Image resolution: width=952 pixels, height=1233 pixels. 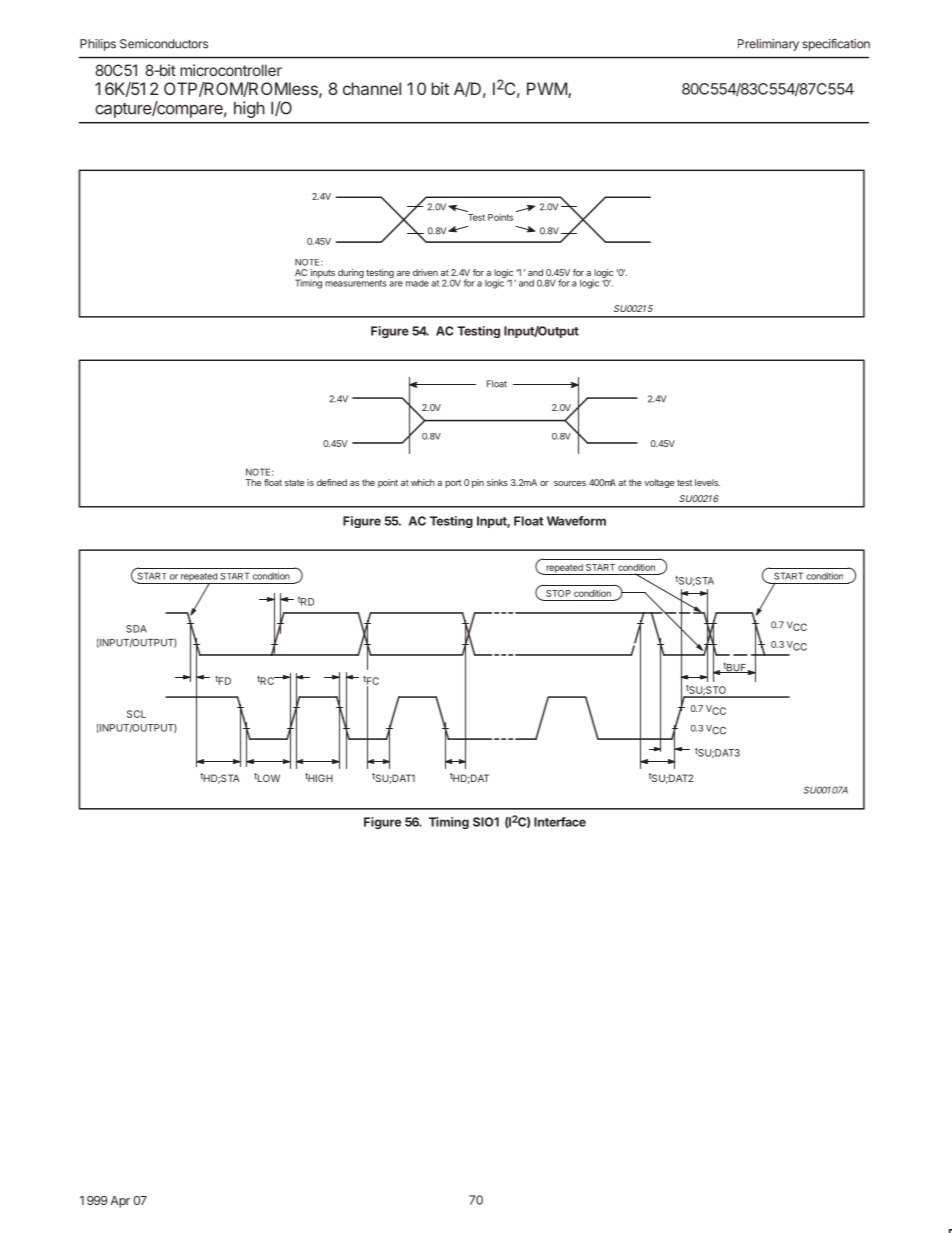 What do you see at coordinates (136, 629) in the document?
I see `SDA` at bounding box center [136, 629].
